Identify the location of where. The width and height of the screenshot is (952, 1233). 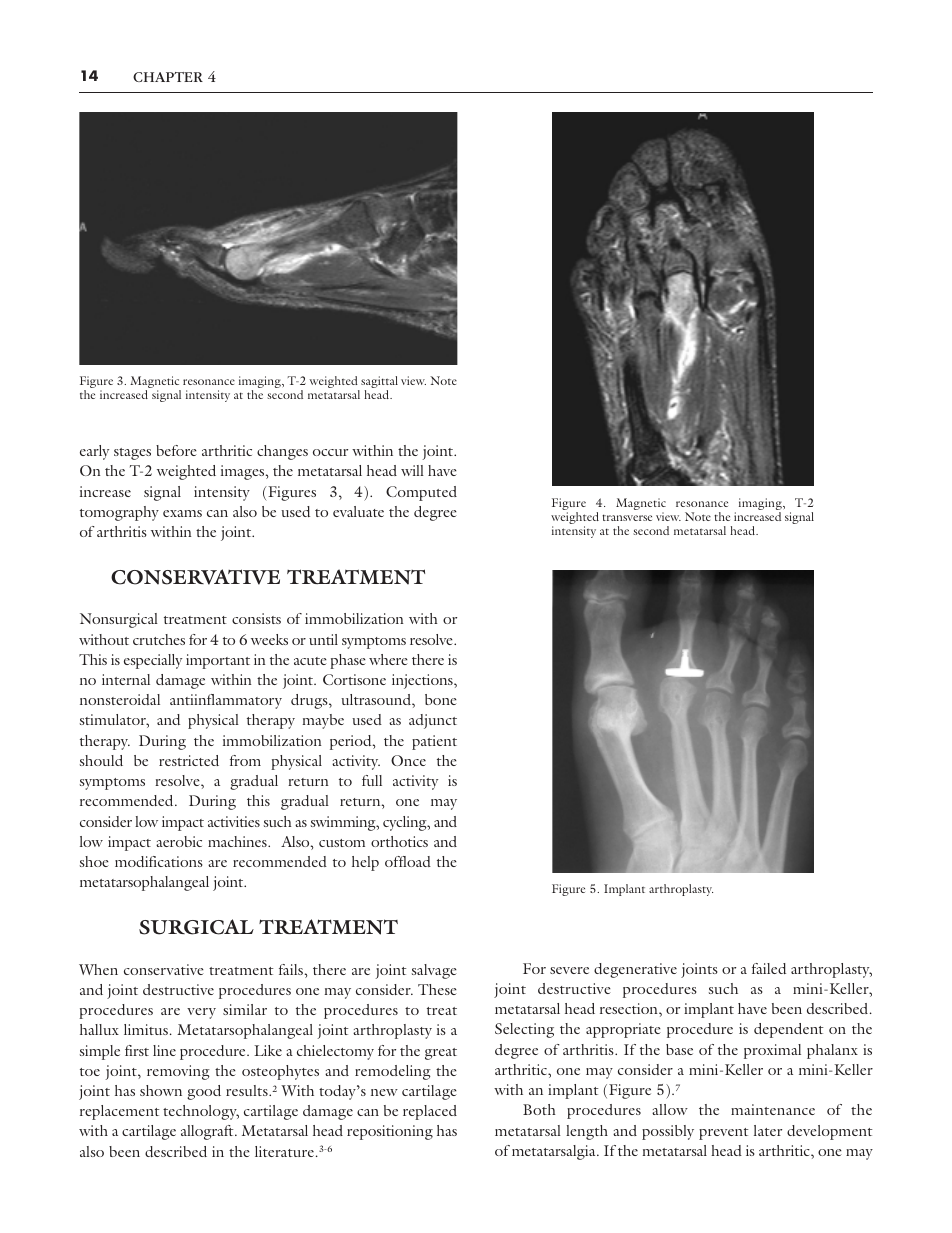
(388, 659).
